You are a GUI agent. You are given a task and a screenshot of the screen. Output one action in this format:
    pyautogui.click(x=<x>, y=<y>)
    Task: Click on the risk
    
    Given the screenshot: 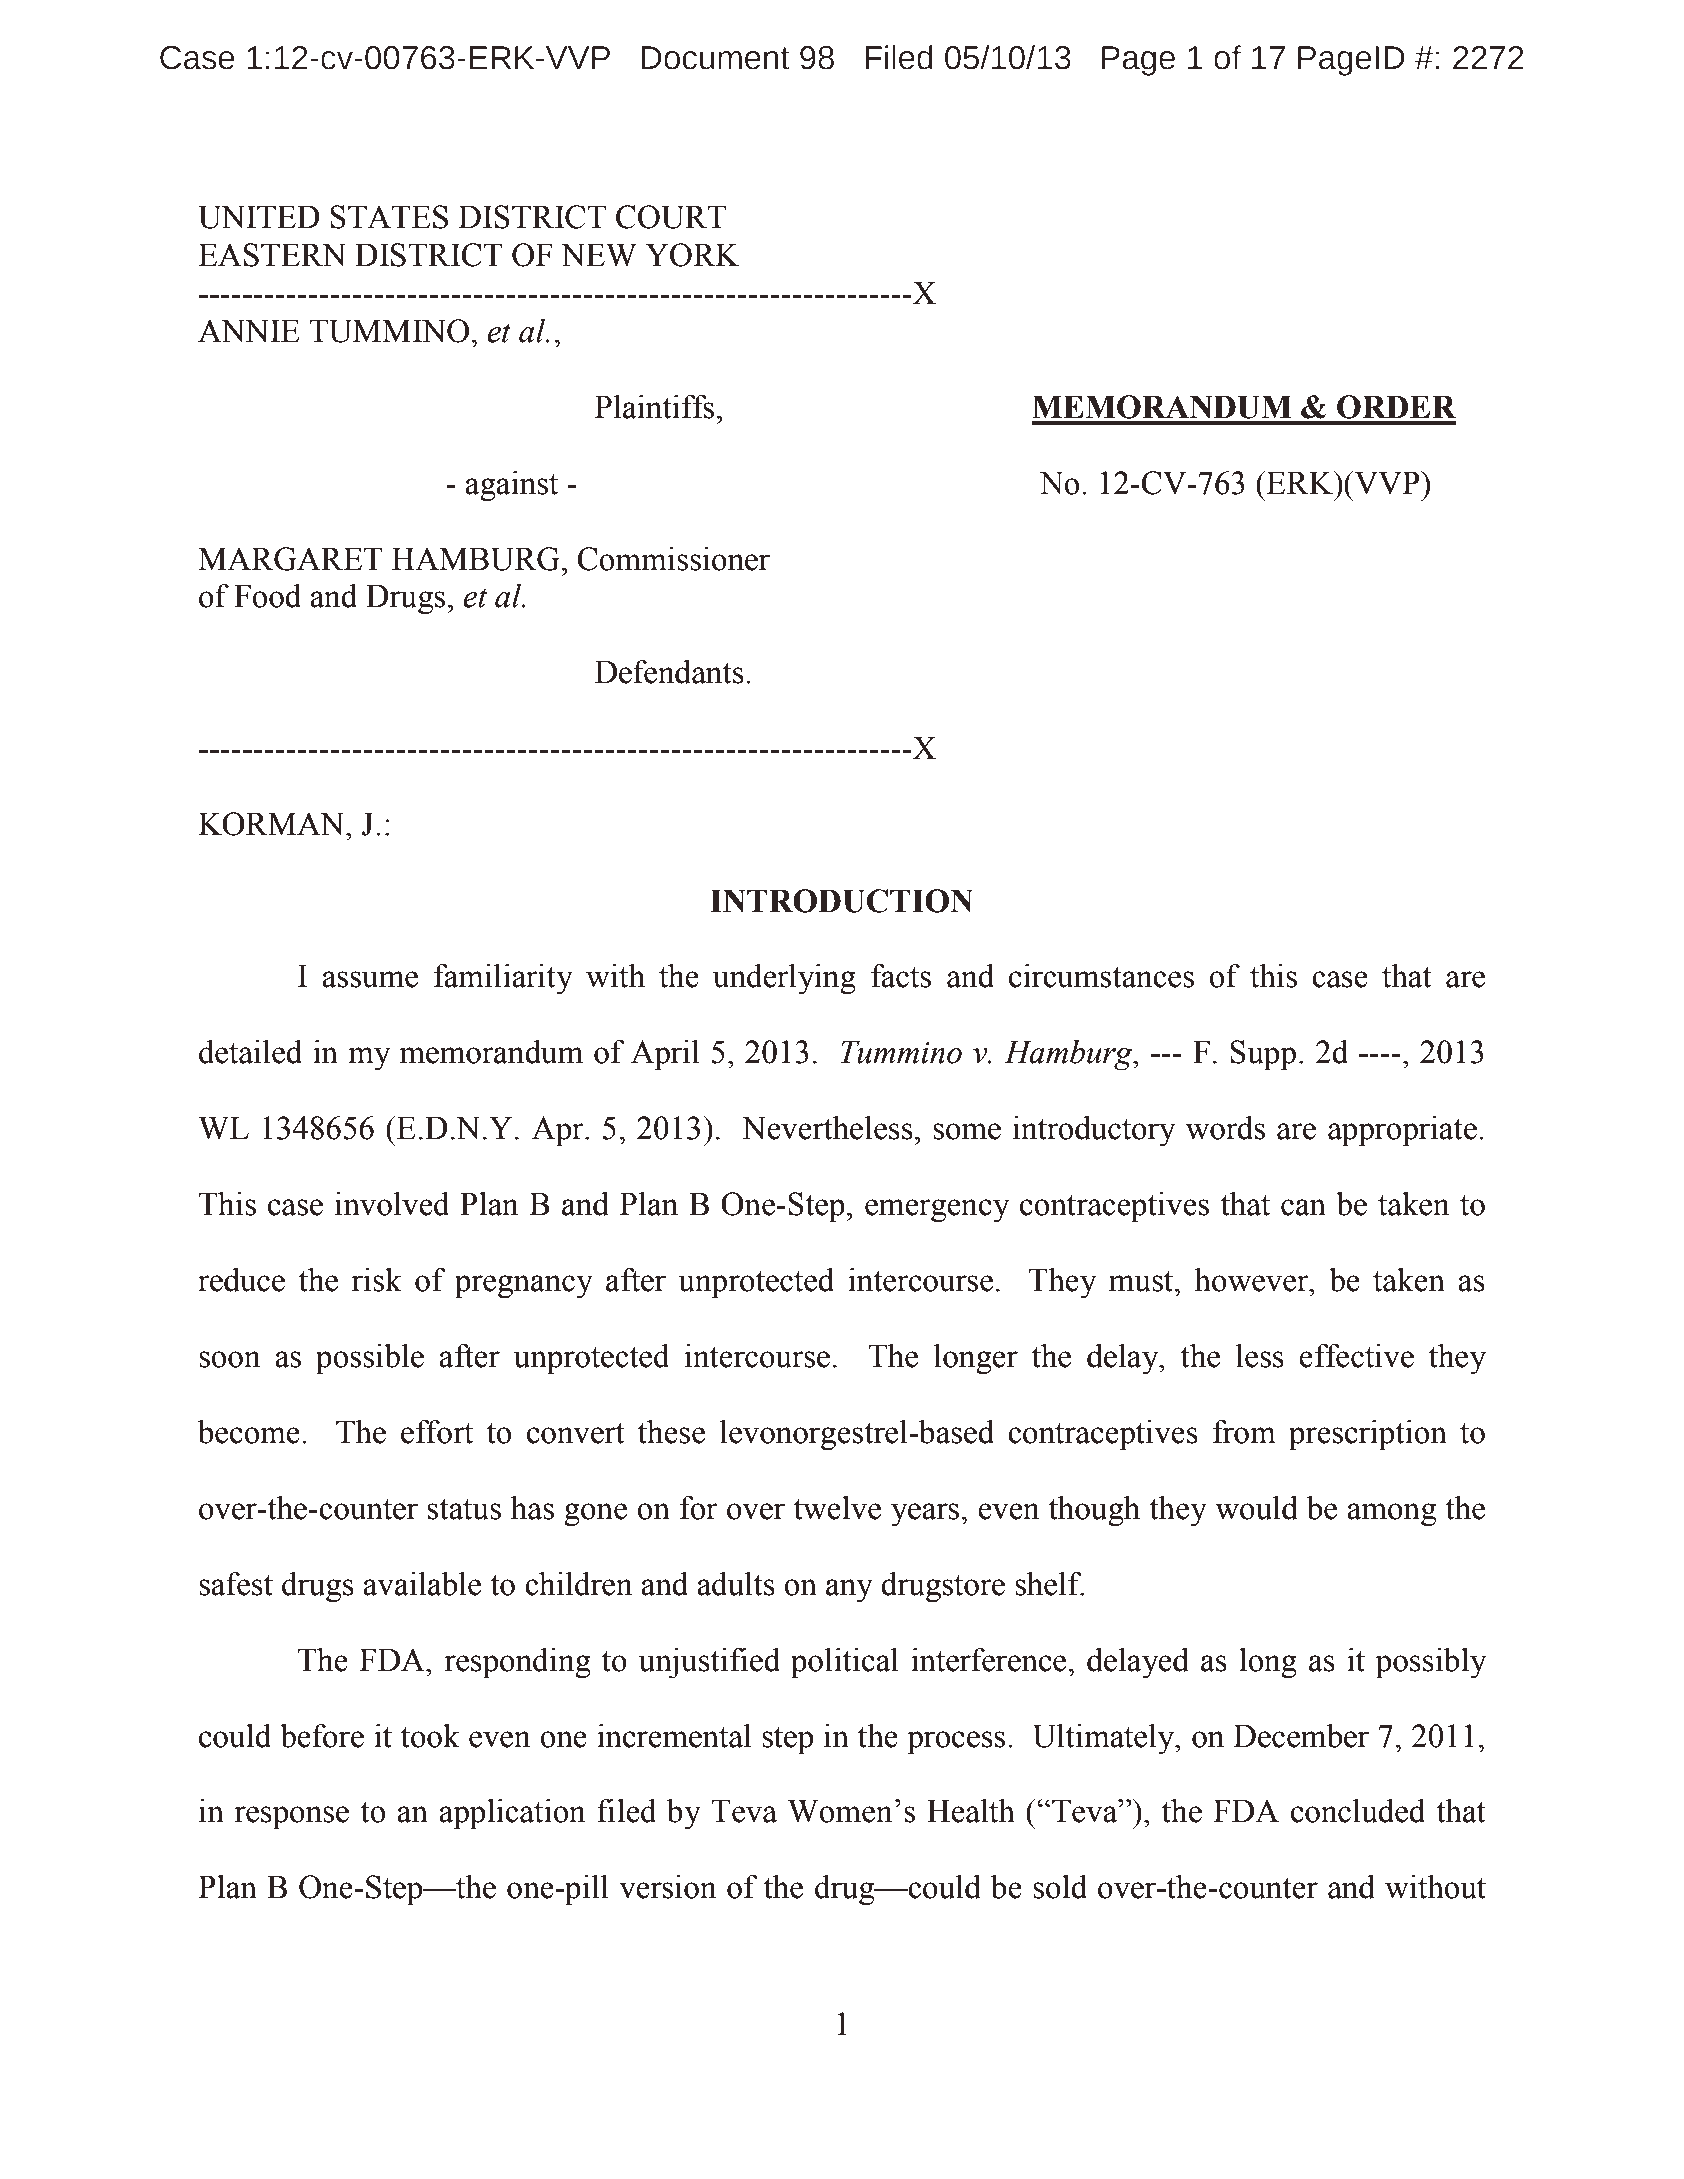 What is the action you would take?
    pyautogui.click(x=377, y=1280)
